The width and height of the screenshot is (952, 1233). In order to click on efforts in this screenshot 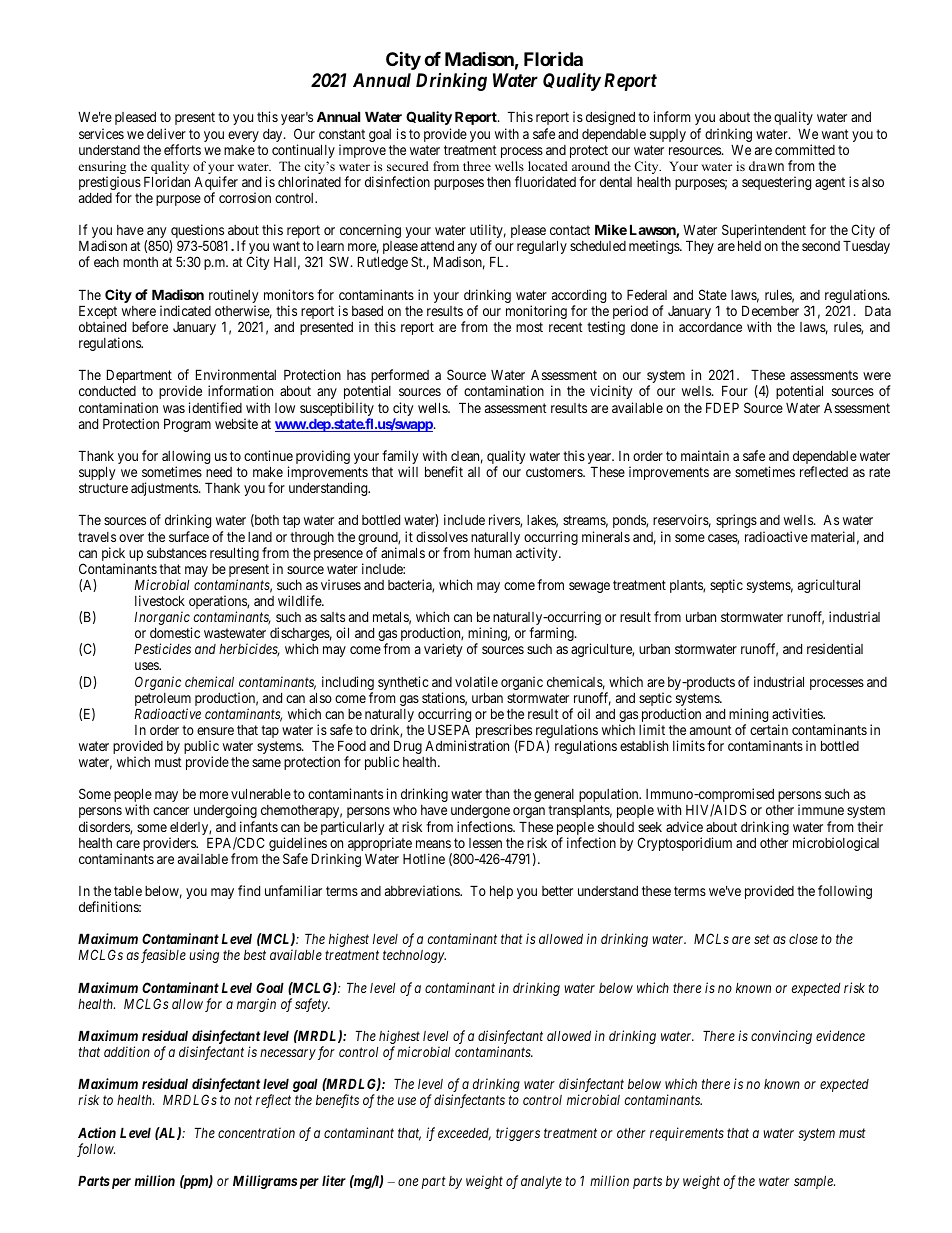, I will do `click(182, 149)`.
